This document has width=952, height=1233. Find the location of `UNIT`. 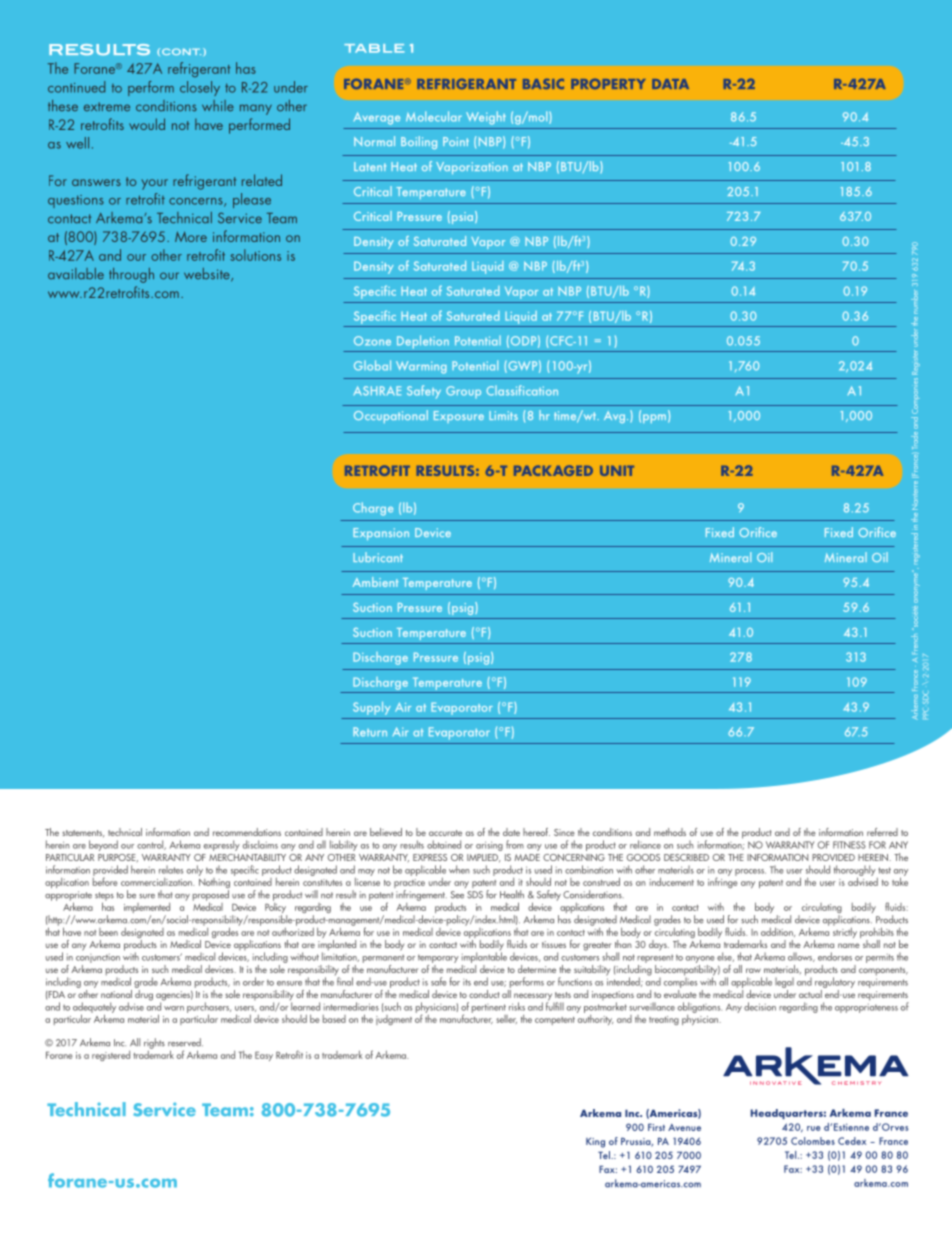

UNIT is located at coordinates (617, 471).
